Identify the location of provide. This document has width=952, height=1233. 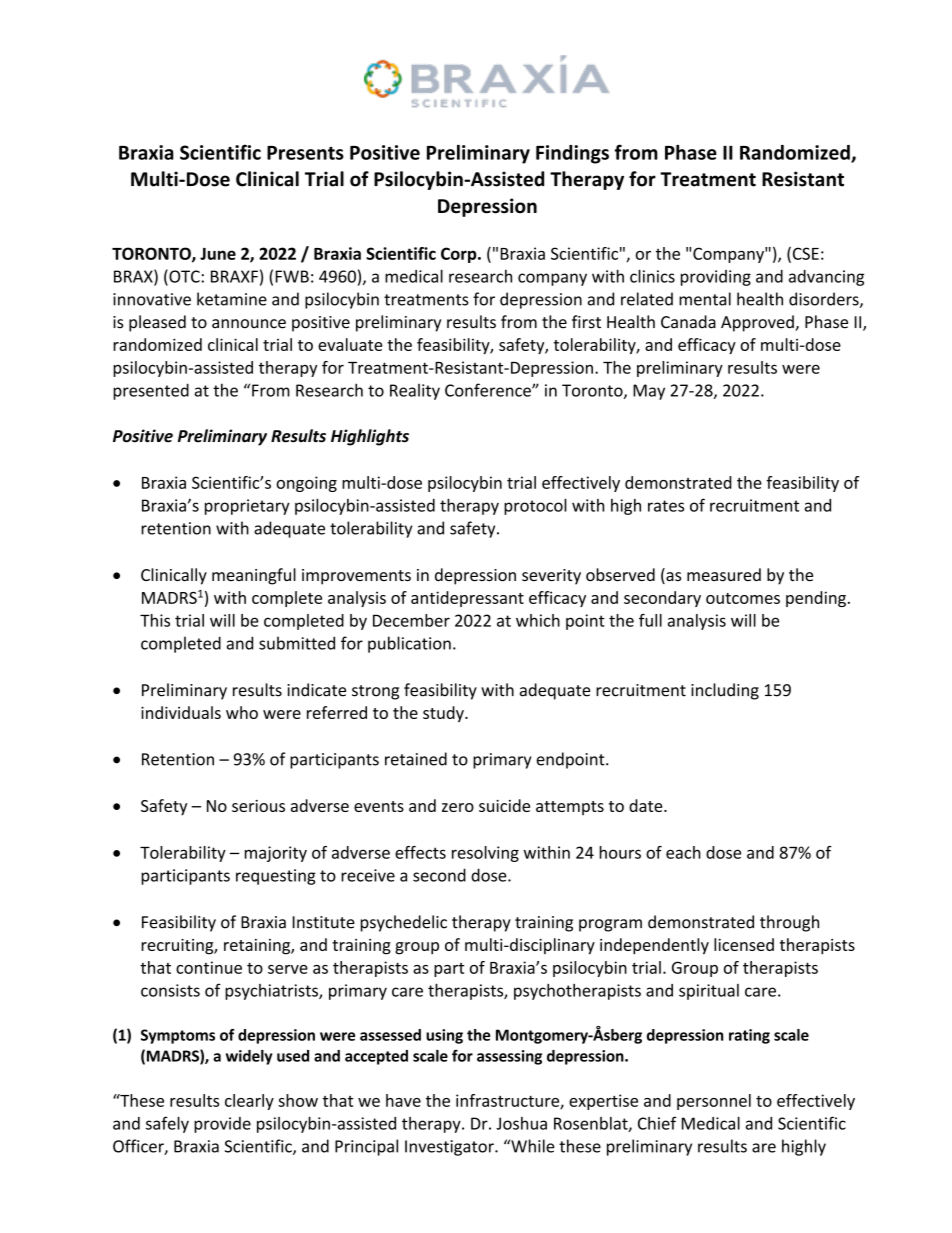
(222, 1125).
